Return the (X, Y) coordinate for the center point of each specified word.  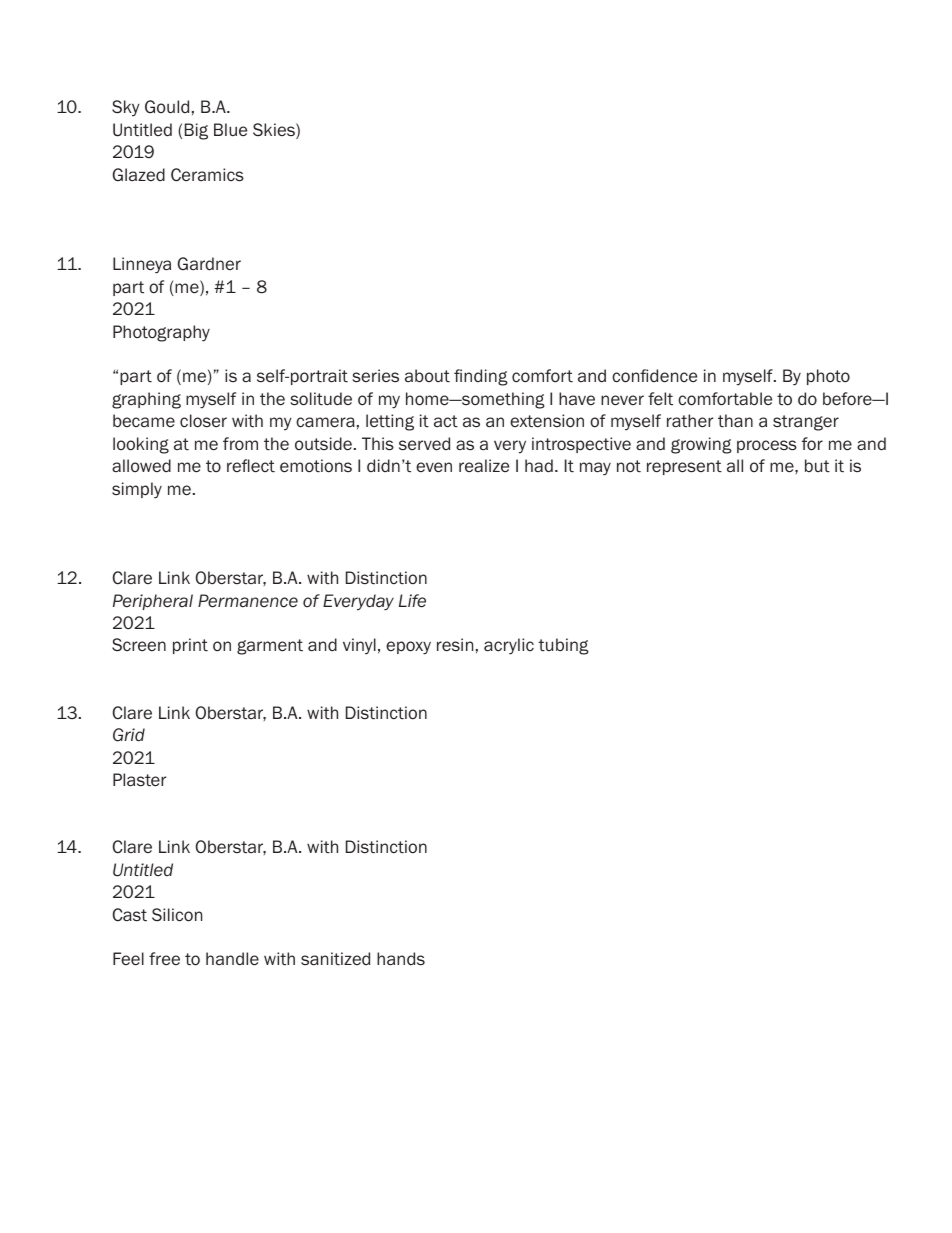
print (190, 646)
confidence (654, 376)
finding (481, 377)
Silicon (177, 915)
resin (455, 645)
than (735, 421)
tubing (563, 646)
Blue (230, 129)
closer (203, 421)
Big (196, 131)
